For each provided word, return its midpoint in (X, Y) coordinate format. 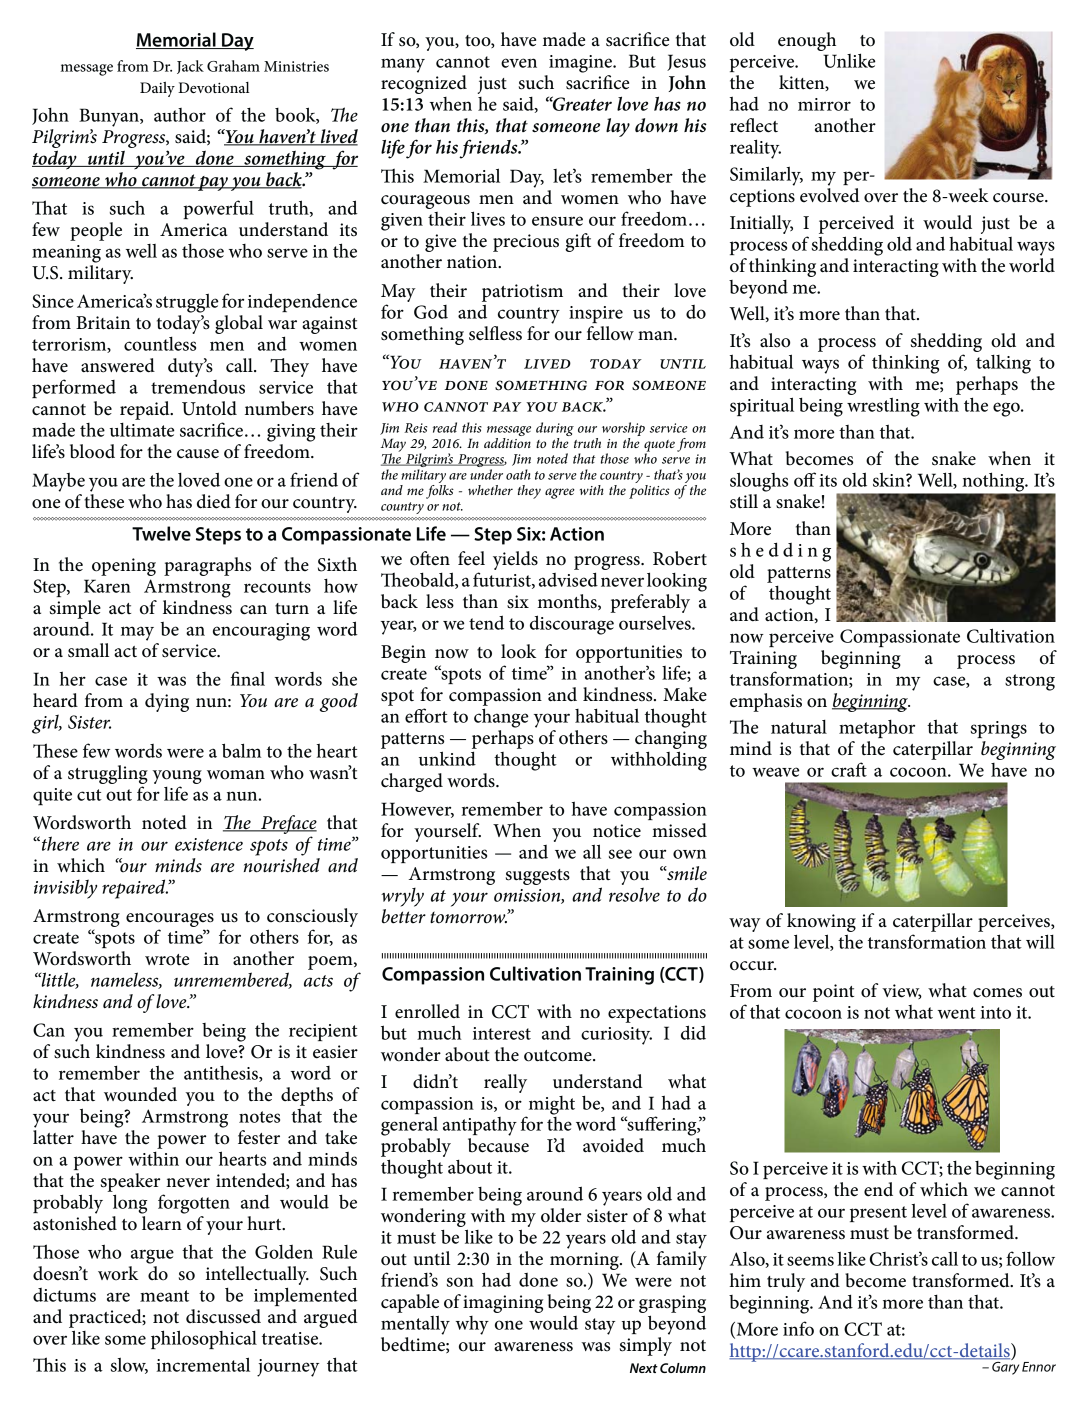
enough (807, 41)
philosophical (204, 1339)
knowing (821, 924)
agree (560, 493)
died (214, 501)
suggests (538, 877)
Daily (157, 89)
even (519, 63)
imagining (503, 1304)
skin (890, 479)
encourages (170, 920)
